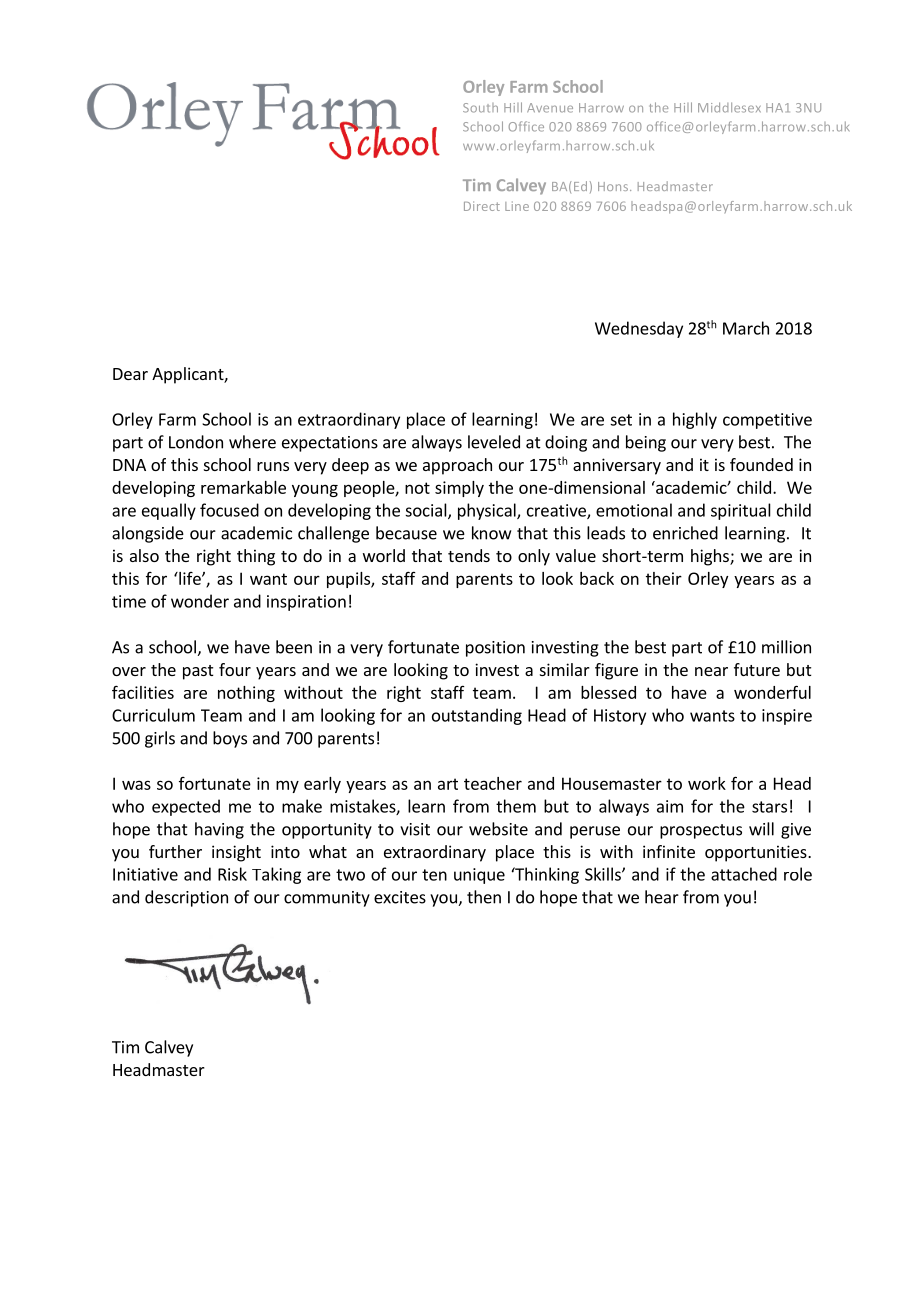  I want to click on simply, so click(459, 489).
